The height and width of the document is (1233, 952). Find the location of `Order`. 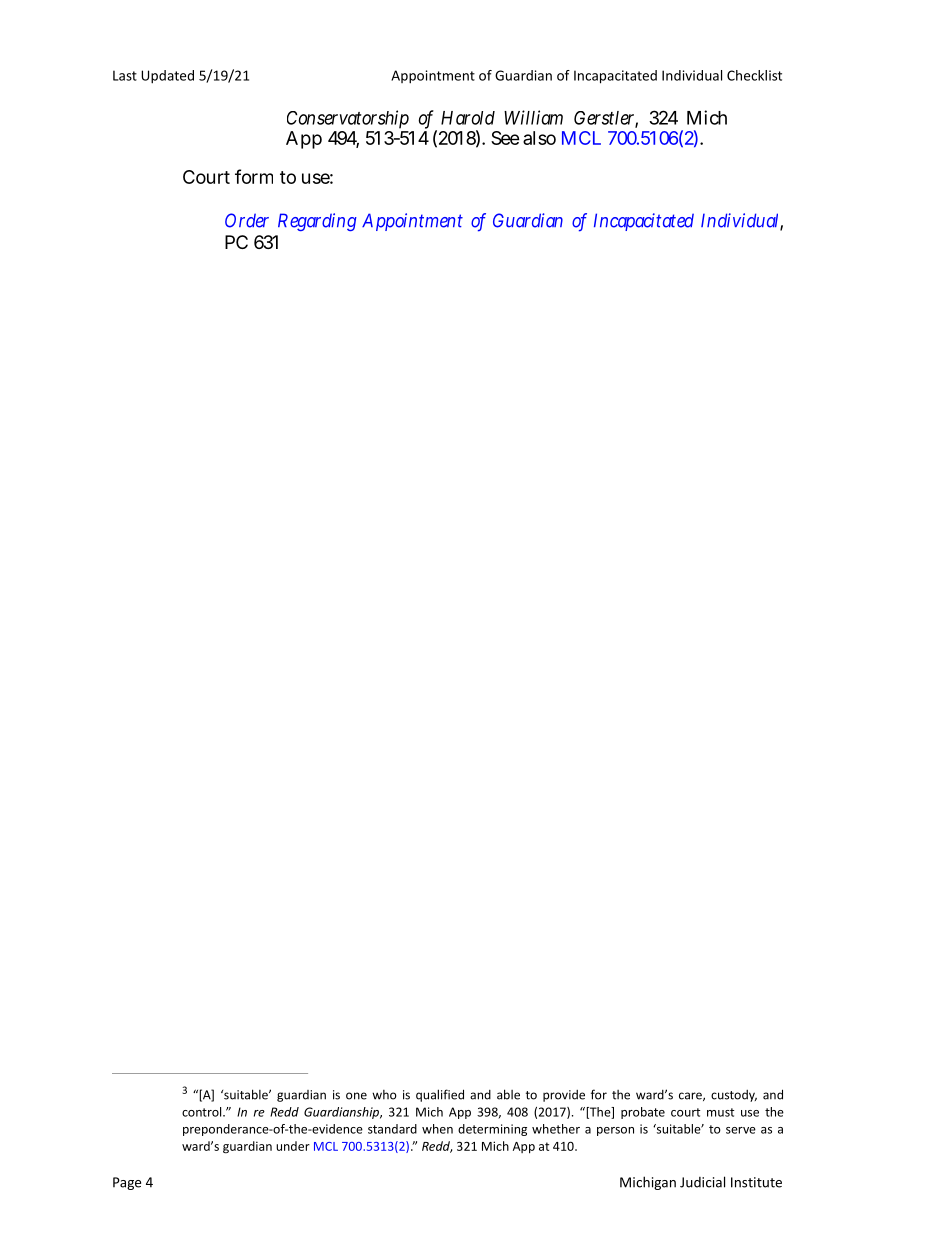

Order is located at coordinates (247, 220).
